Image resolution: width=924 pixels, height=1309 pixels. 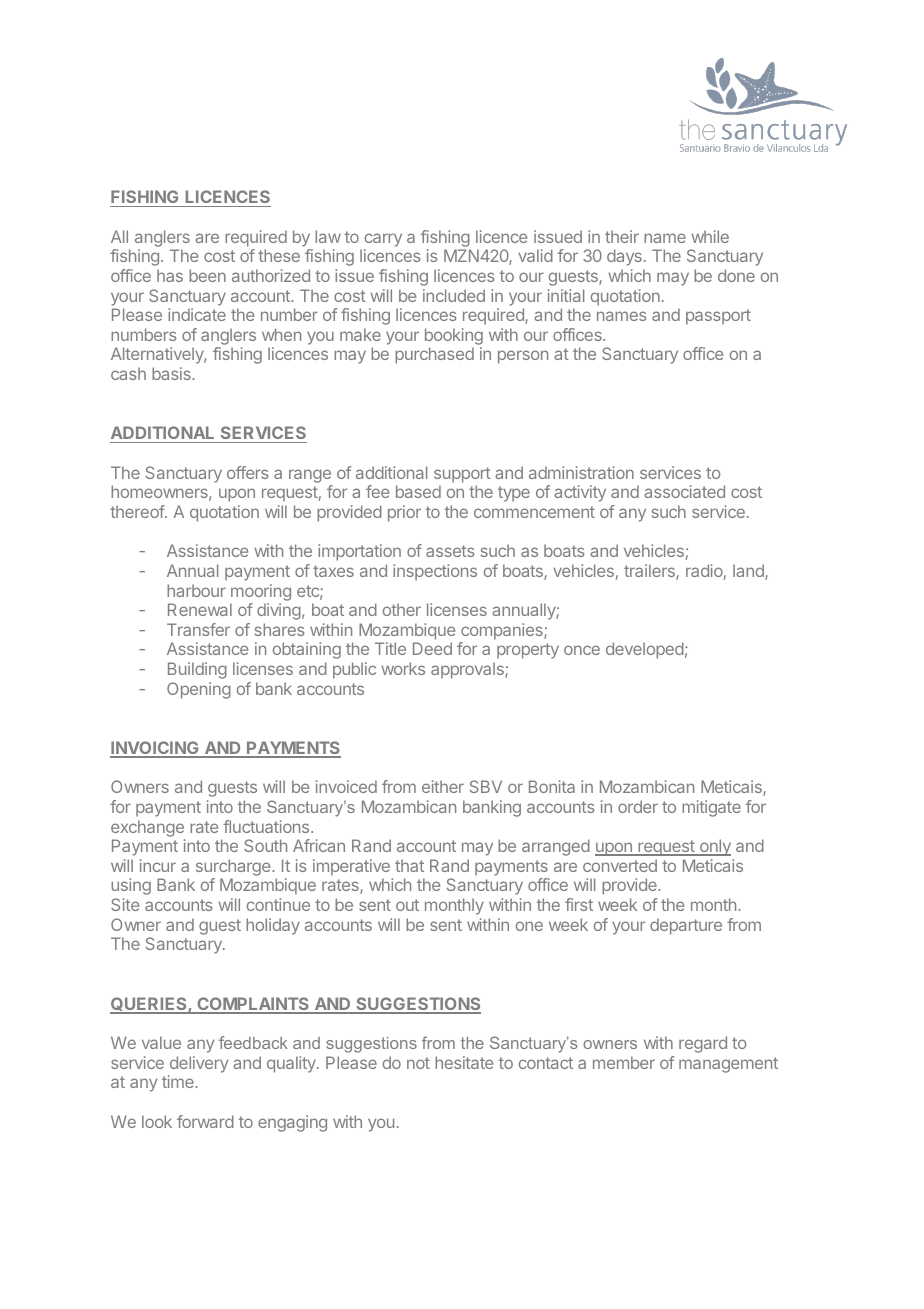 What do you see at coordinates (418, 1063) in the image?
I see `not` at bounding box center [418, 1063].
